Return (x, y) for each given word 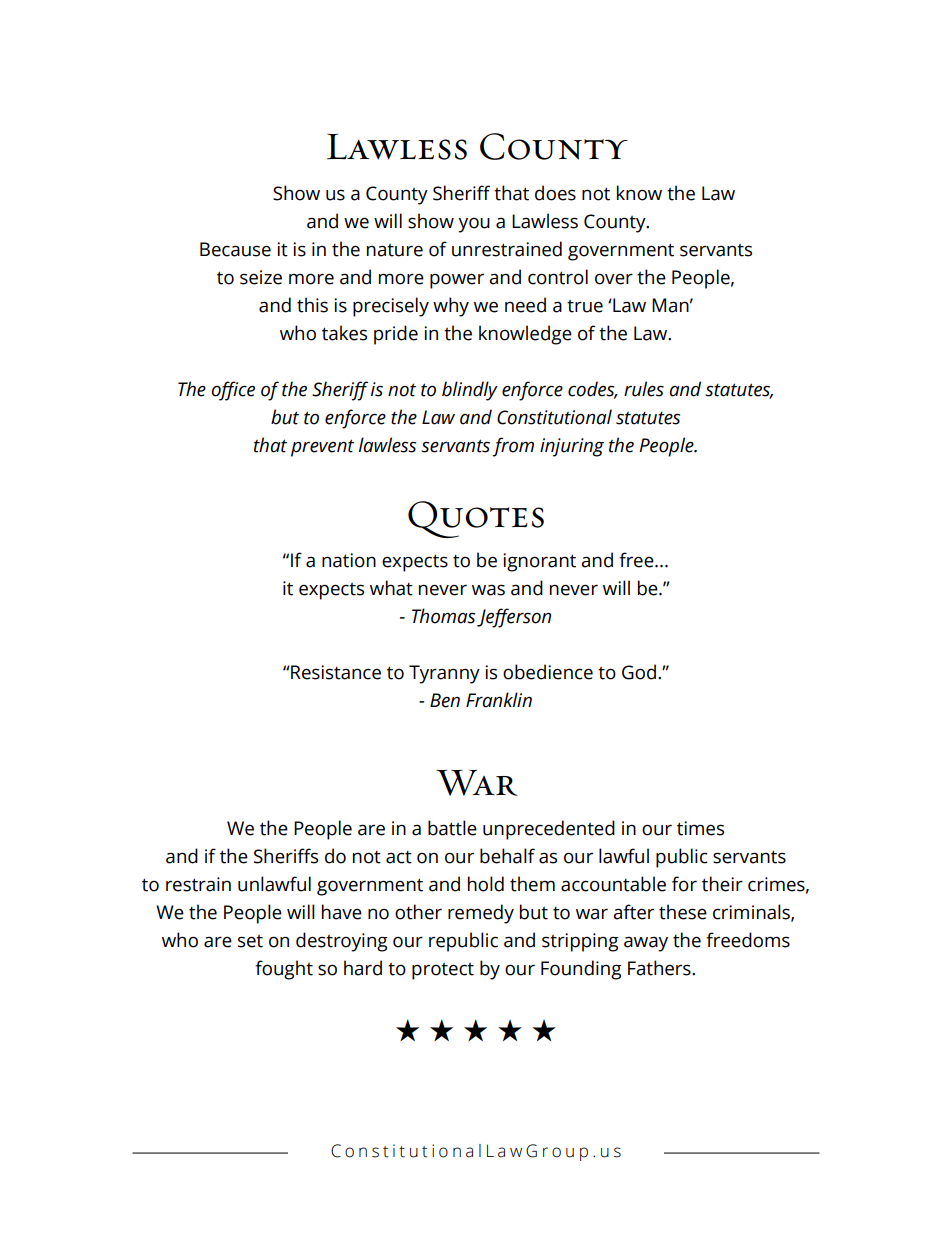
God (639, 672)
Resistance (335, 672)
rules (644, 389)
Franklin (499, 700)
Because (235, 249)
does (555, 193)
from (513, 447)
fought (284, 970)
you (474, 225)
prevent (322, 448)
